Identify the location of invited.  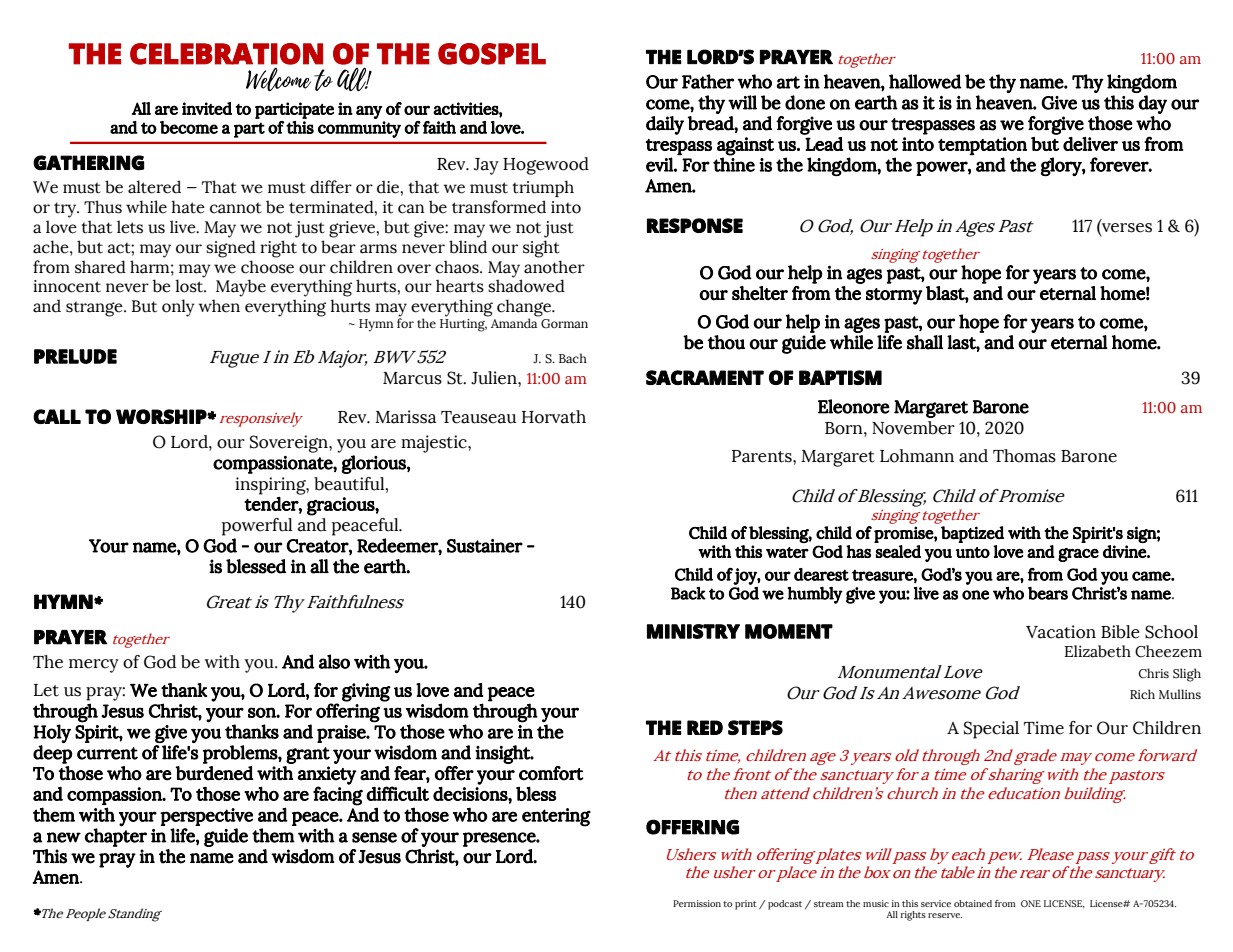
(207, 108).
